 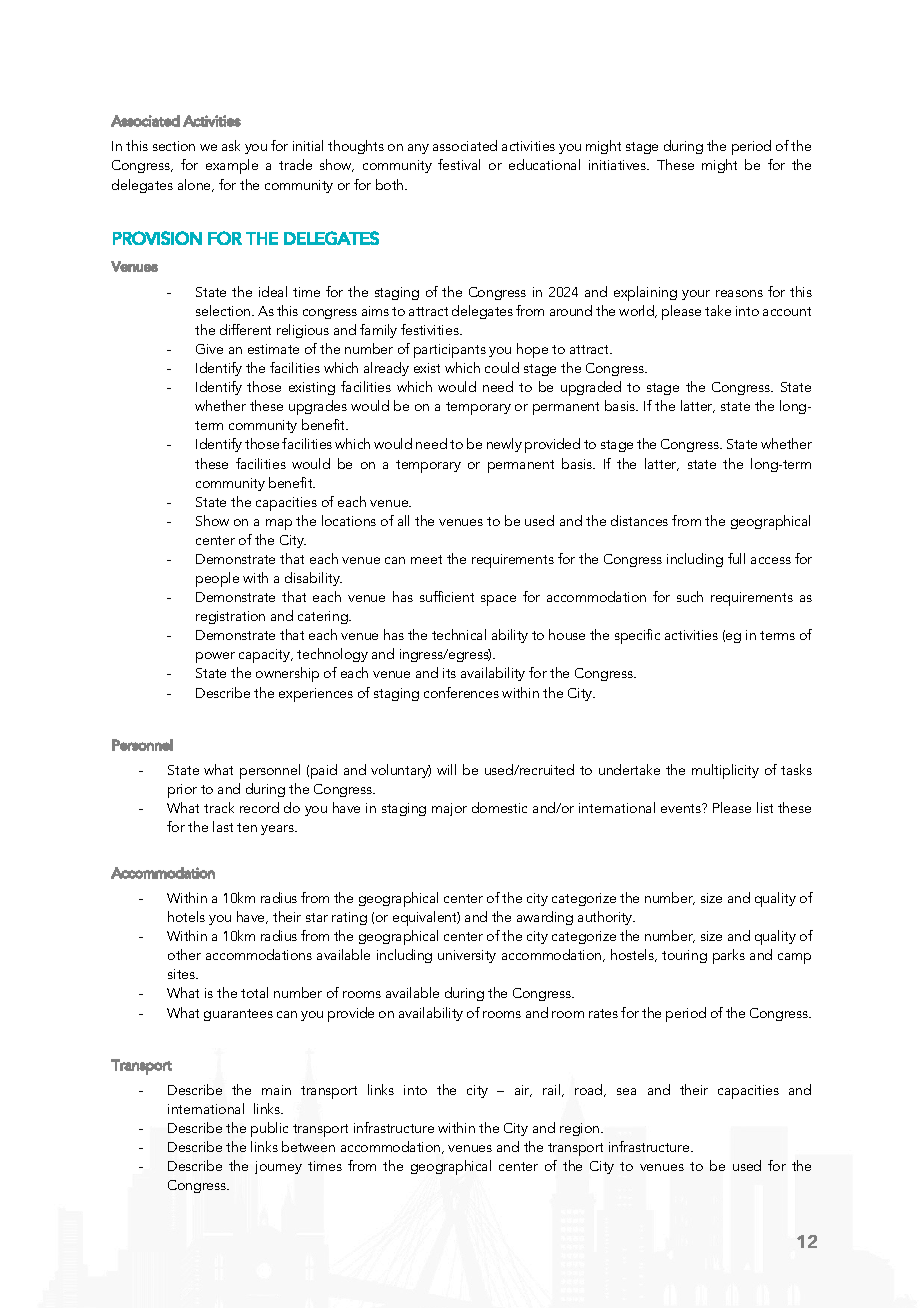 What do you see at coordinates (459, 164) in the screenshot?
I see `festival` at bounding box center [459, 164].
